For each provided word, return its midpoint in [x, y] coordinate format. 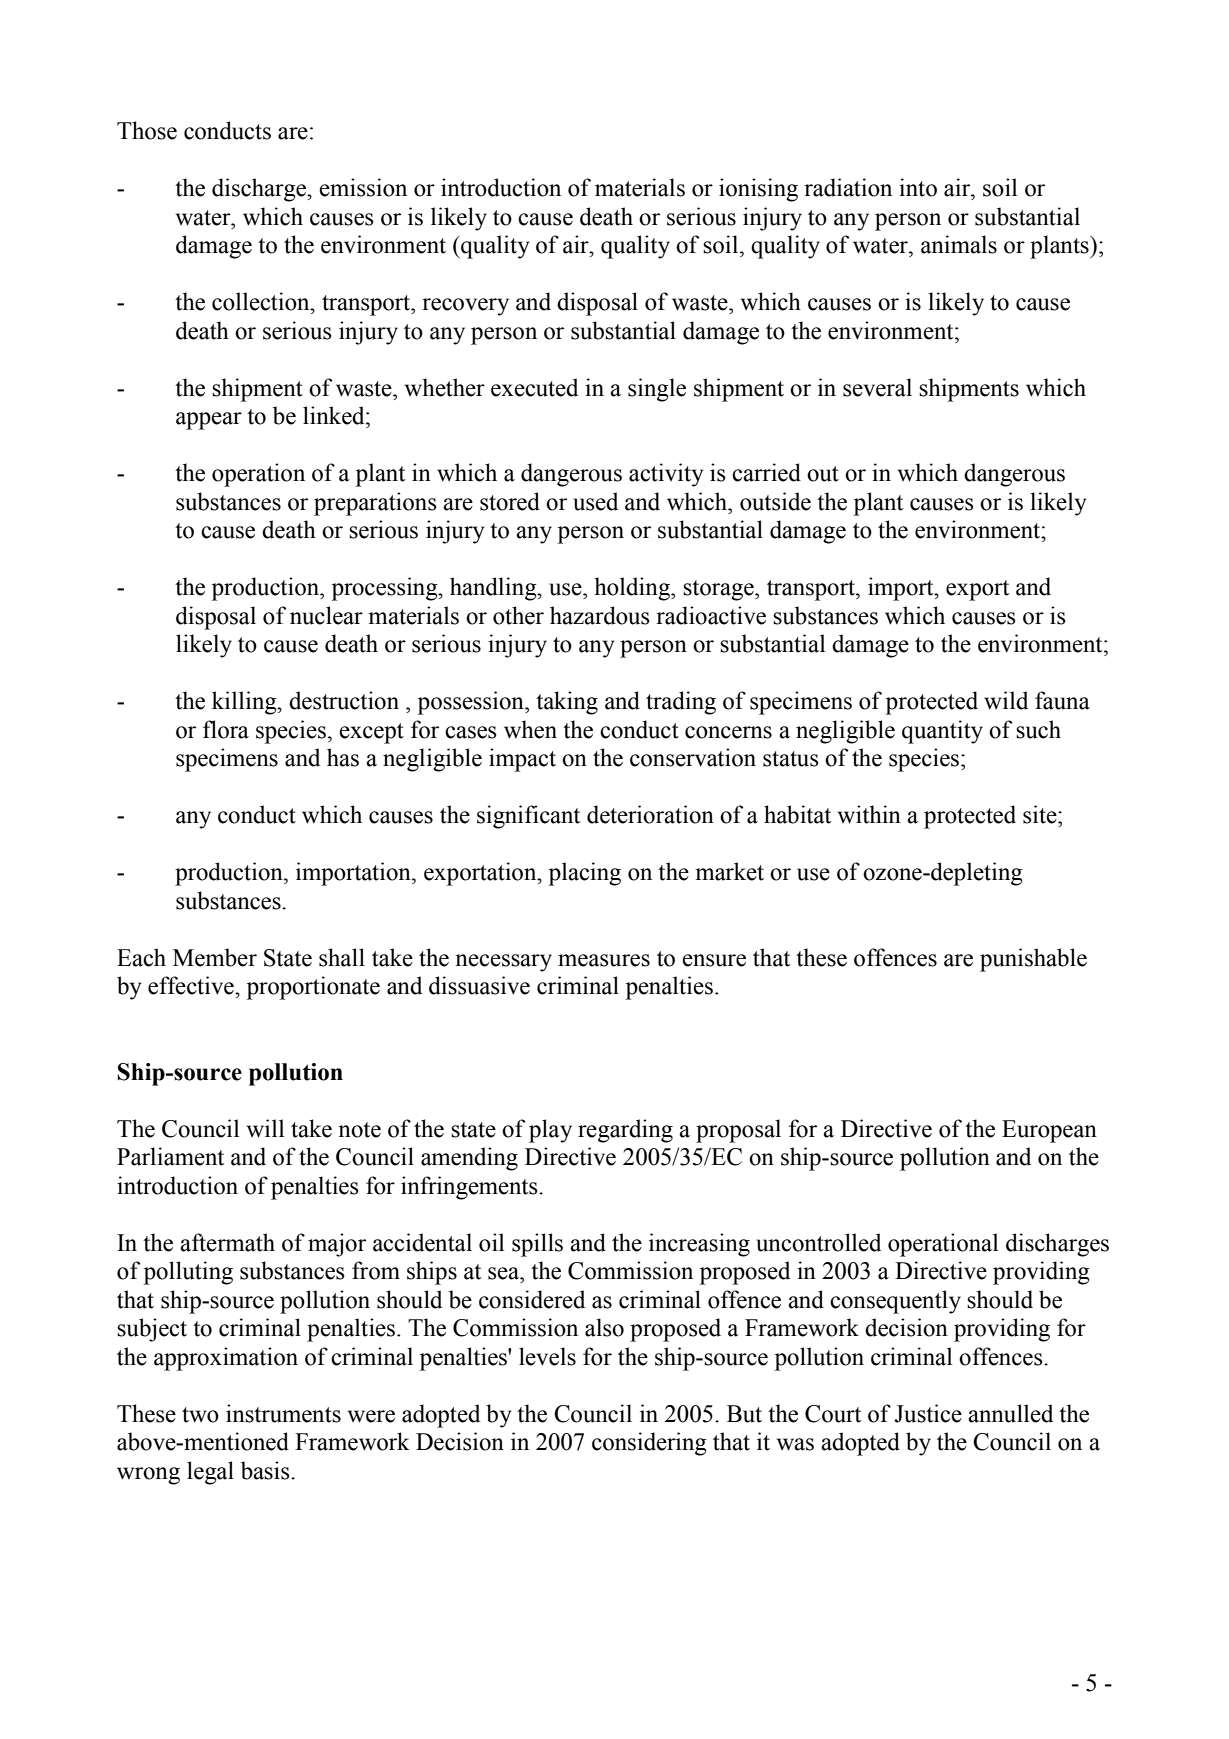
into [918, 187]
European [1049, 1131]
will [265, 1128]
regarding [625, 1131]
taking [567, 703]
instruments [283, 1413]
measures [604, 960]
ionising [758, 190]
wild [1006, 700]
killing [245, 703]
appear [209, 421]
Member [215, 957]
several [877, 387]
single [657, 390]
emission [363, 187]
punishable [1033, 960]
